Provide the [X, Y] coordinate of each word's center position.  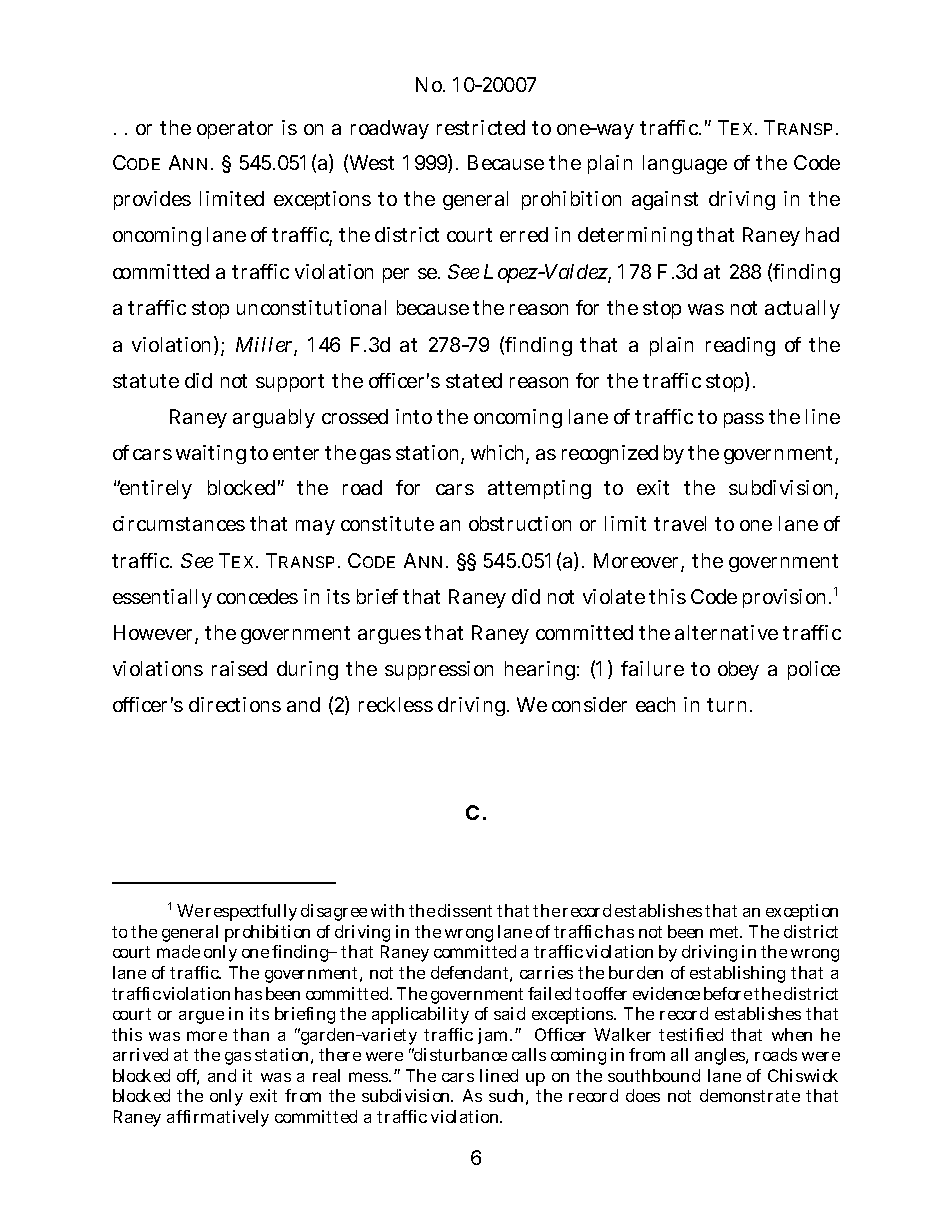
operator [235, 130]
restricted [481, 127]
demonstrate [750, 1095]
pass [744, 420]
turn [726, 705]
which [497, 452]
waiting [211, 454]
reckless [396, 704]
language [685, 164]
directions [235, 704]
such [506, 1095]
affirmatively [218, 1118]
